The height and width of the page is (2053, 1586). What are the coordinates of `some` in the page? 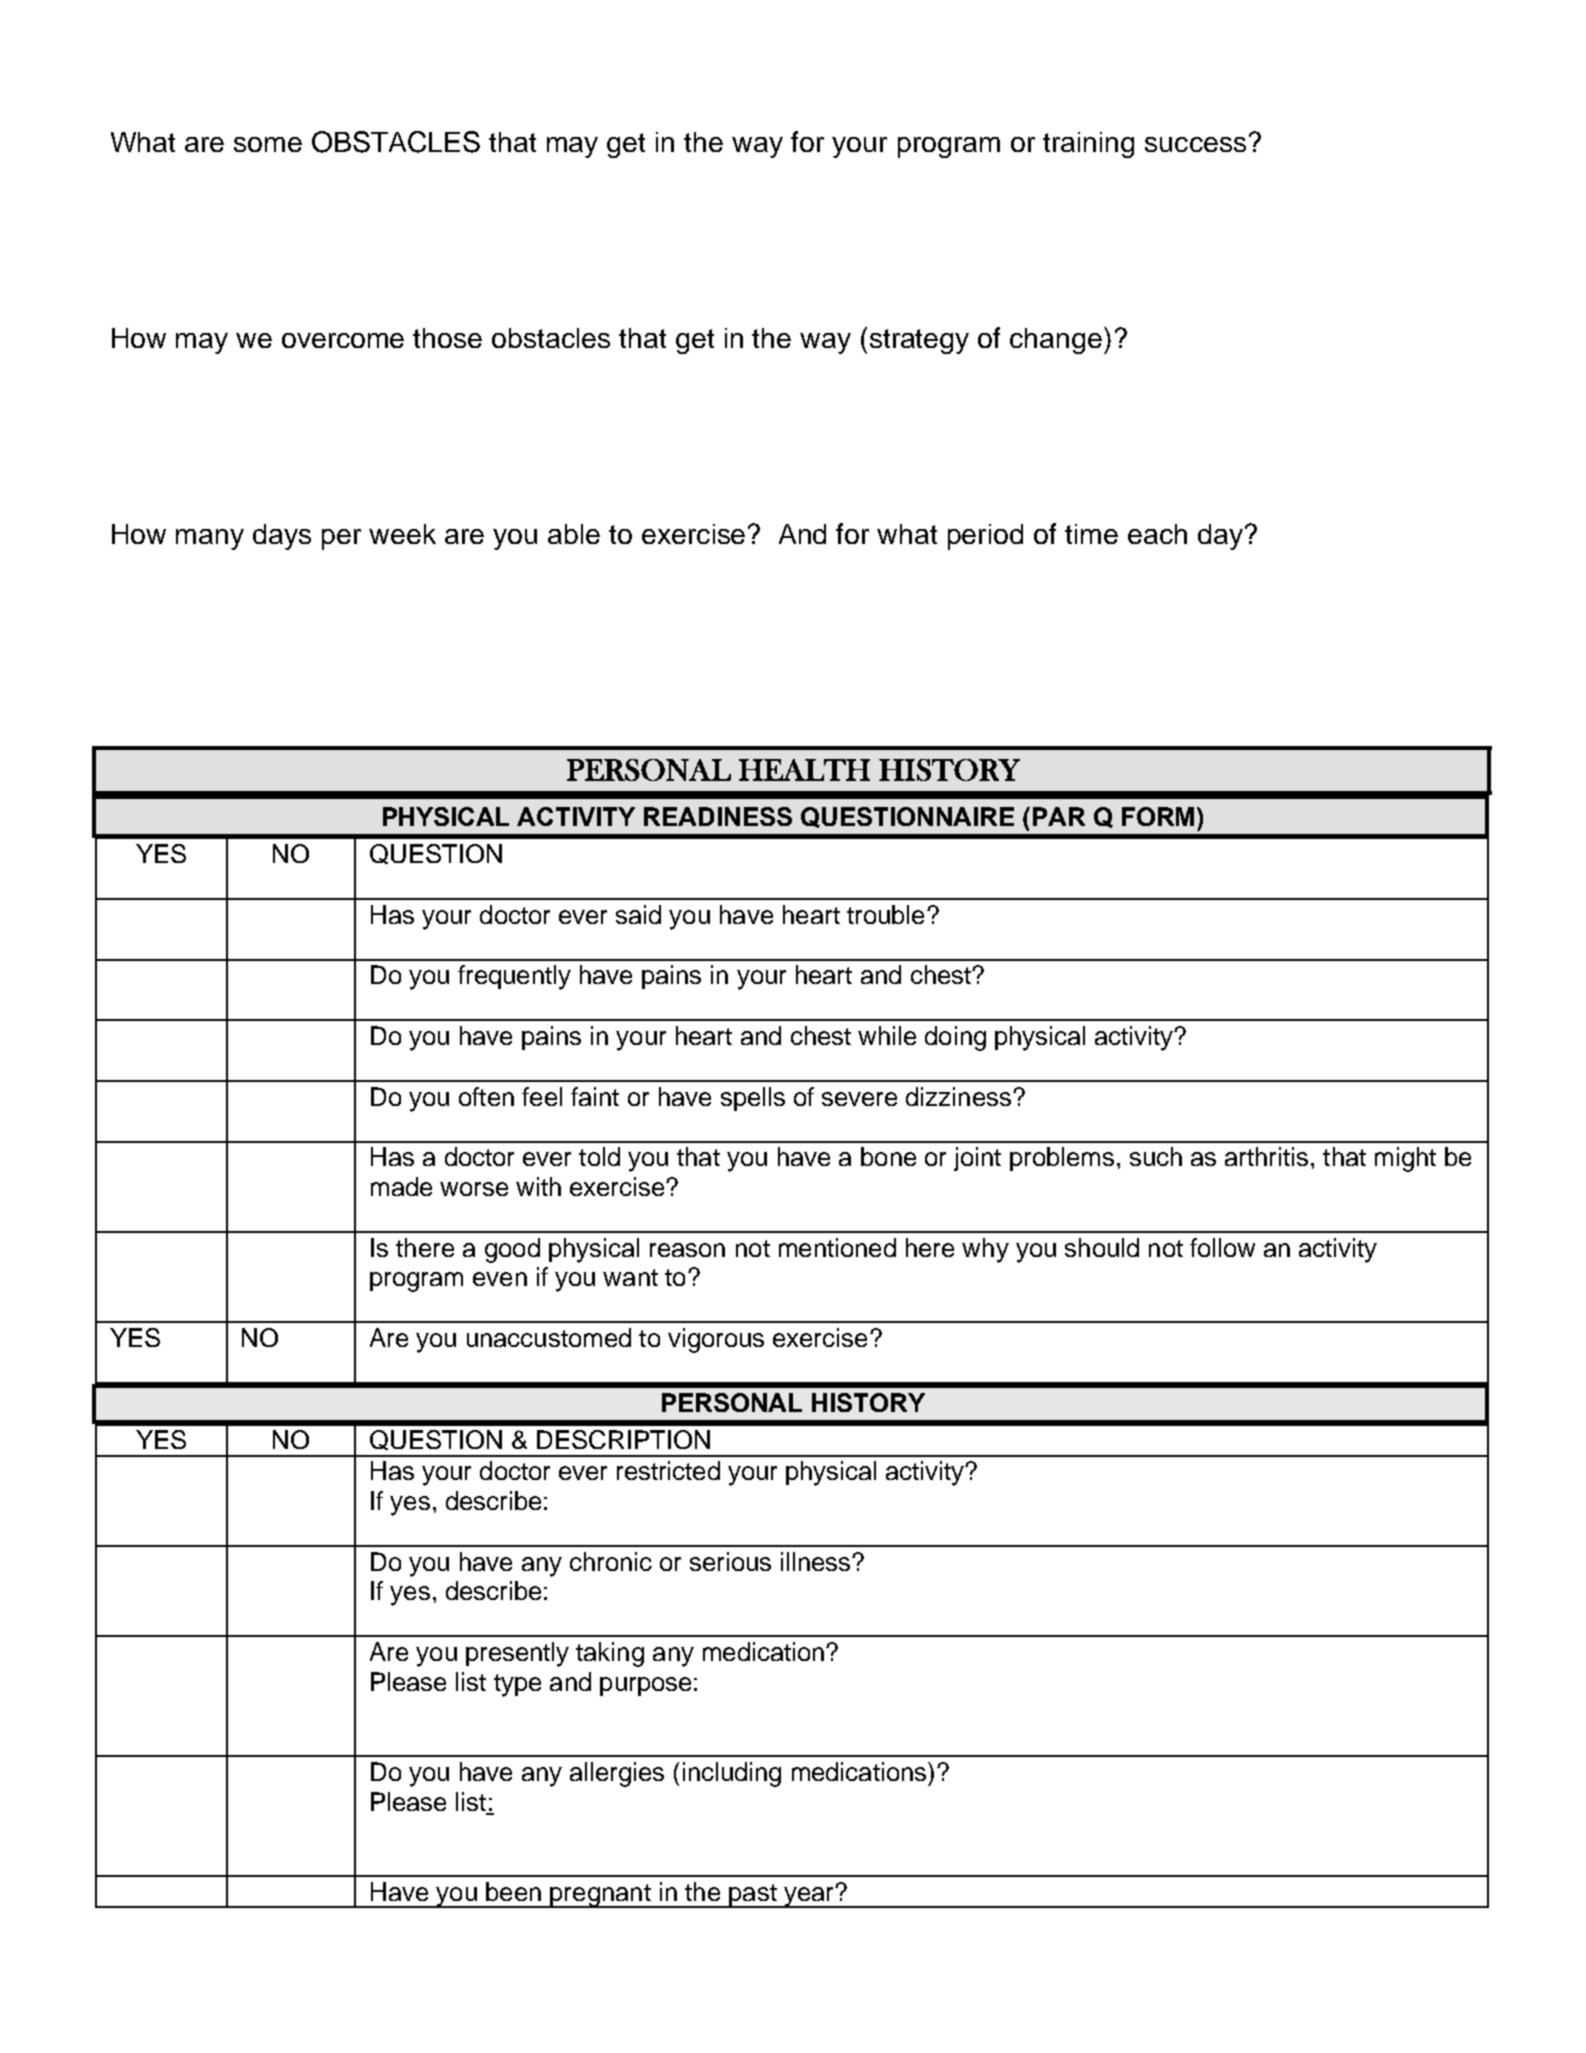 It's located at (268, 144).
